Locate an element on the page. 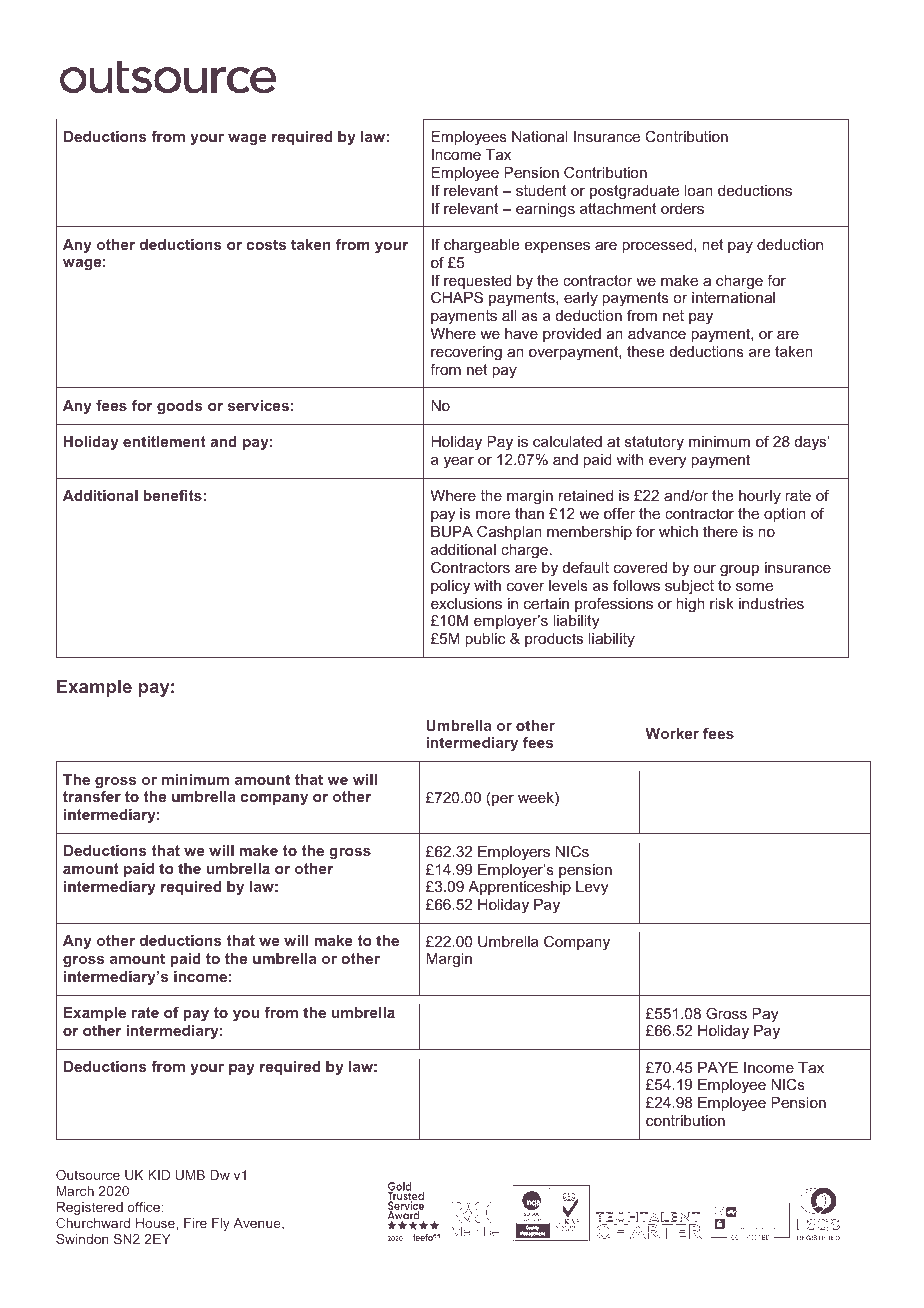 The height and width of the image is (1308, 924). costs is located at coordinates (266, 244).
